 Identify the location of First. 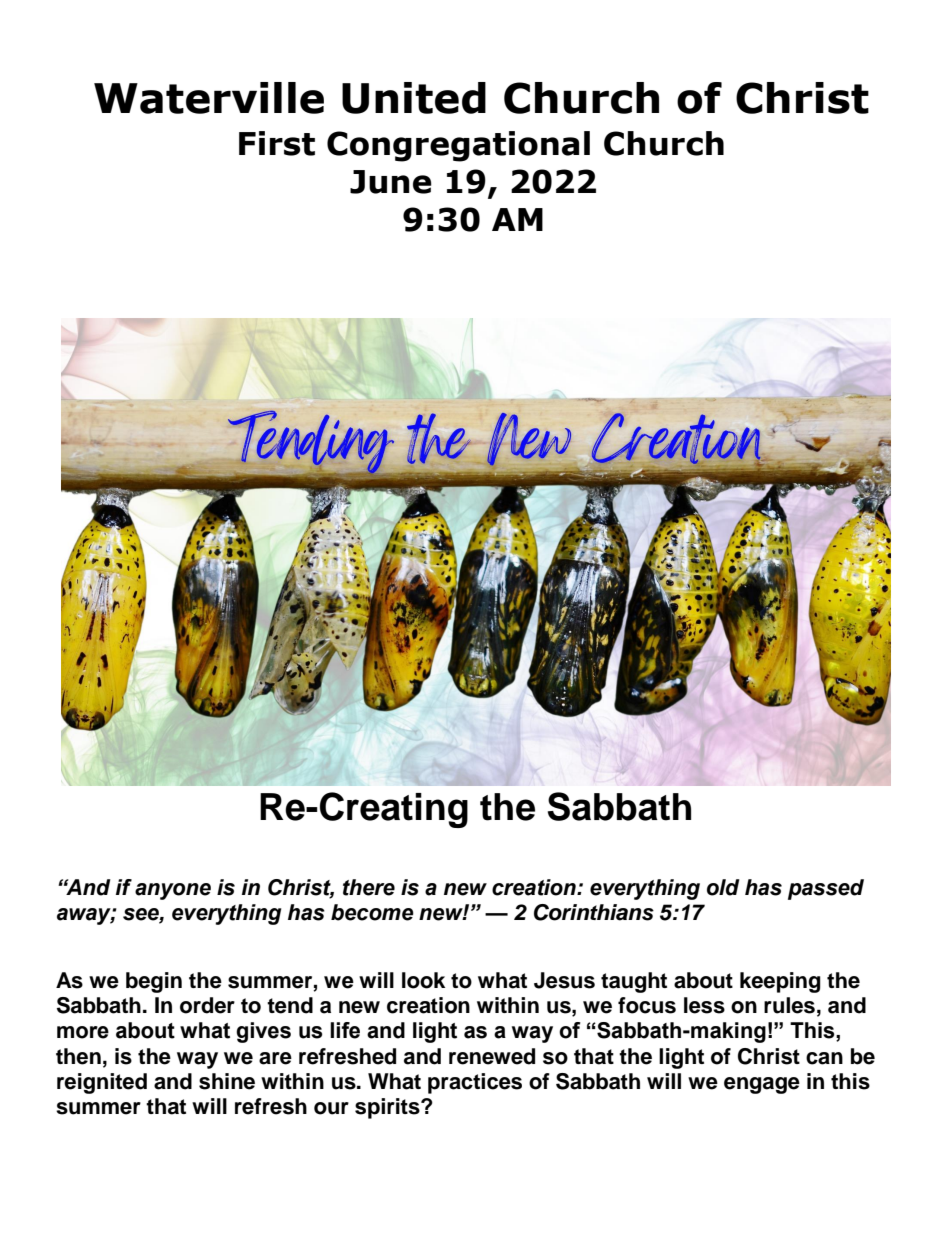
(277, 143).
